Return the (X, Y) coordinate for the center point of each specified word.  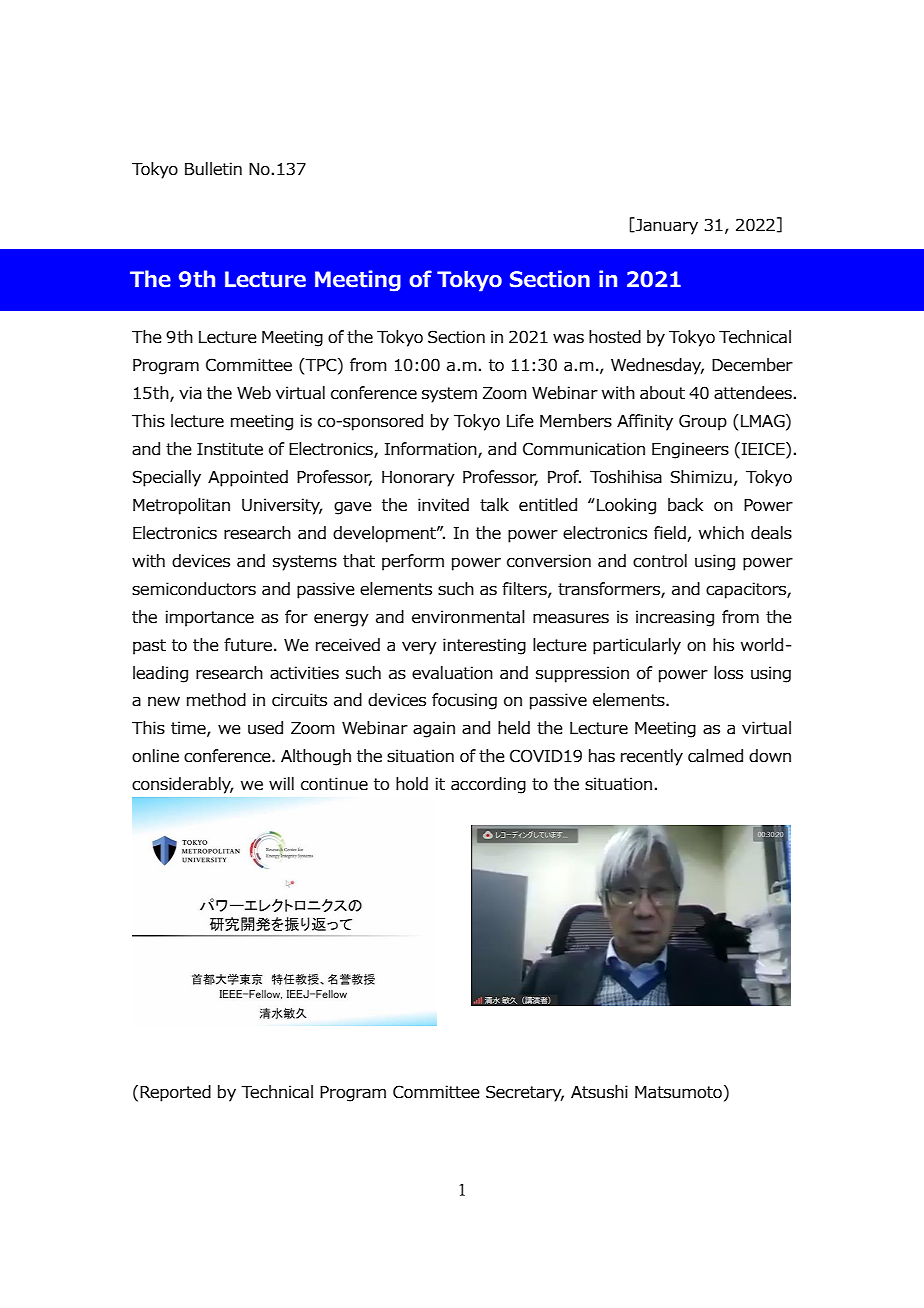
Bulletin (213, 169)
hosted (615, 337)
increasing (675, 618)
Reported (175, 1093)
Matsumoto (678, 1092)
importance (210, 618)
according (488, 785)
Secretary (525, 1093)
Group (703, 422)
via (190, 393)
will (281, 783)
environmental (468, 617)
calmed (715, 756)
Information (432, 449)
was (568, 338)
